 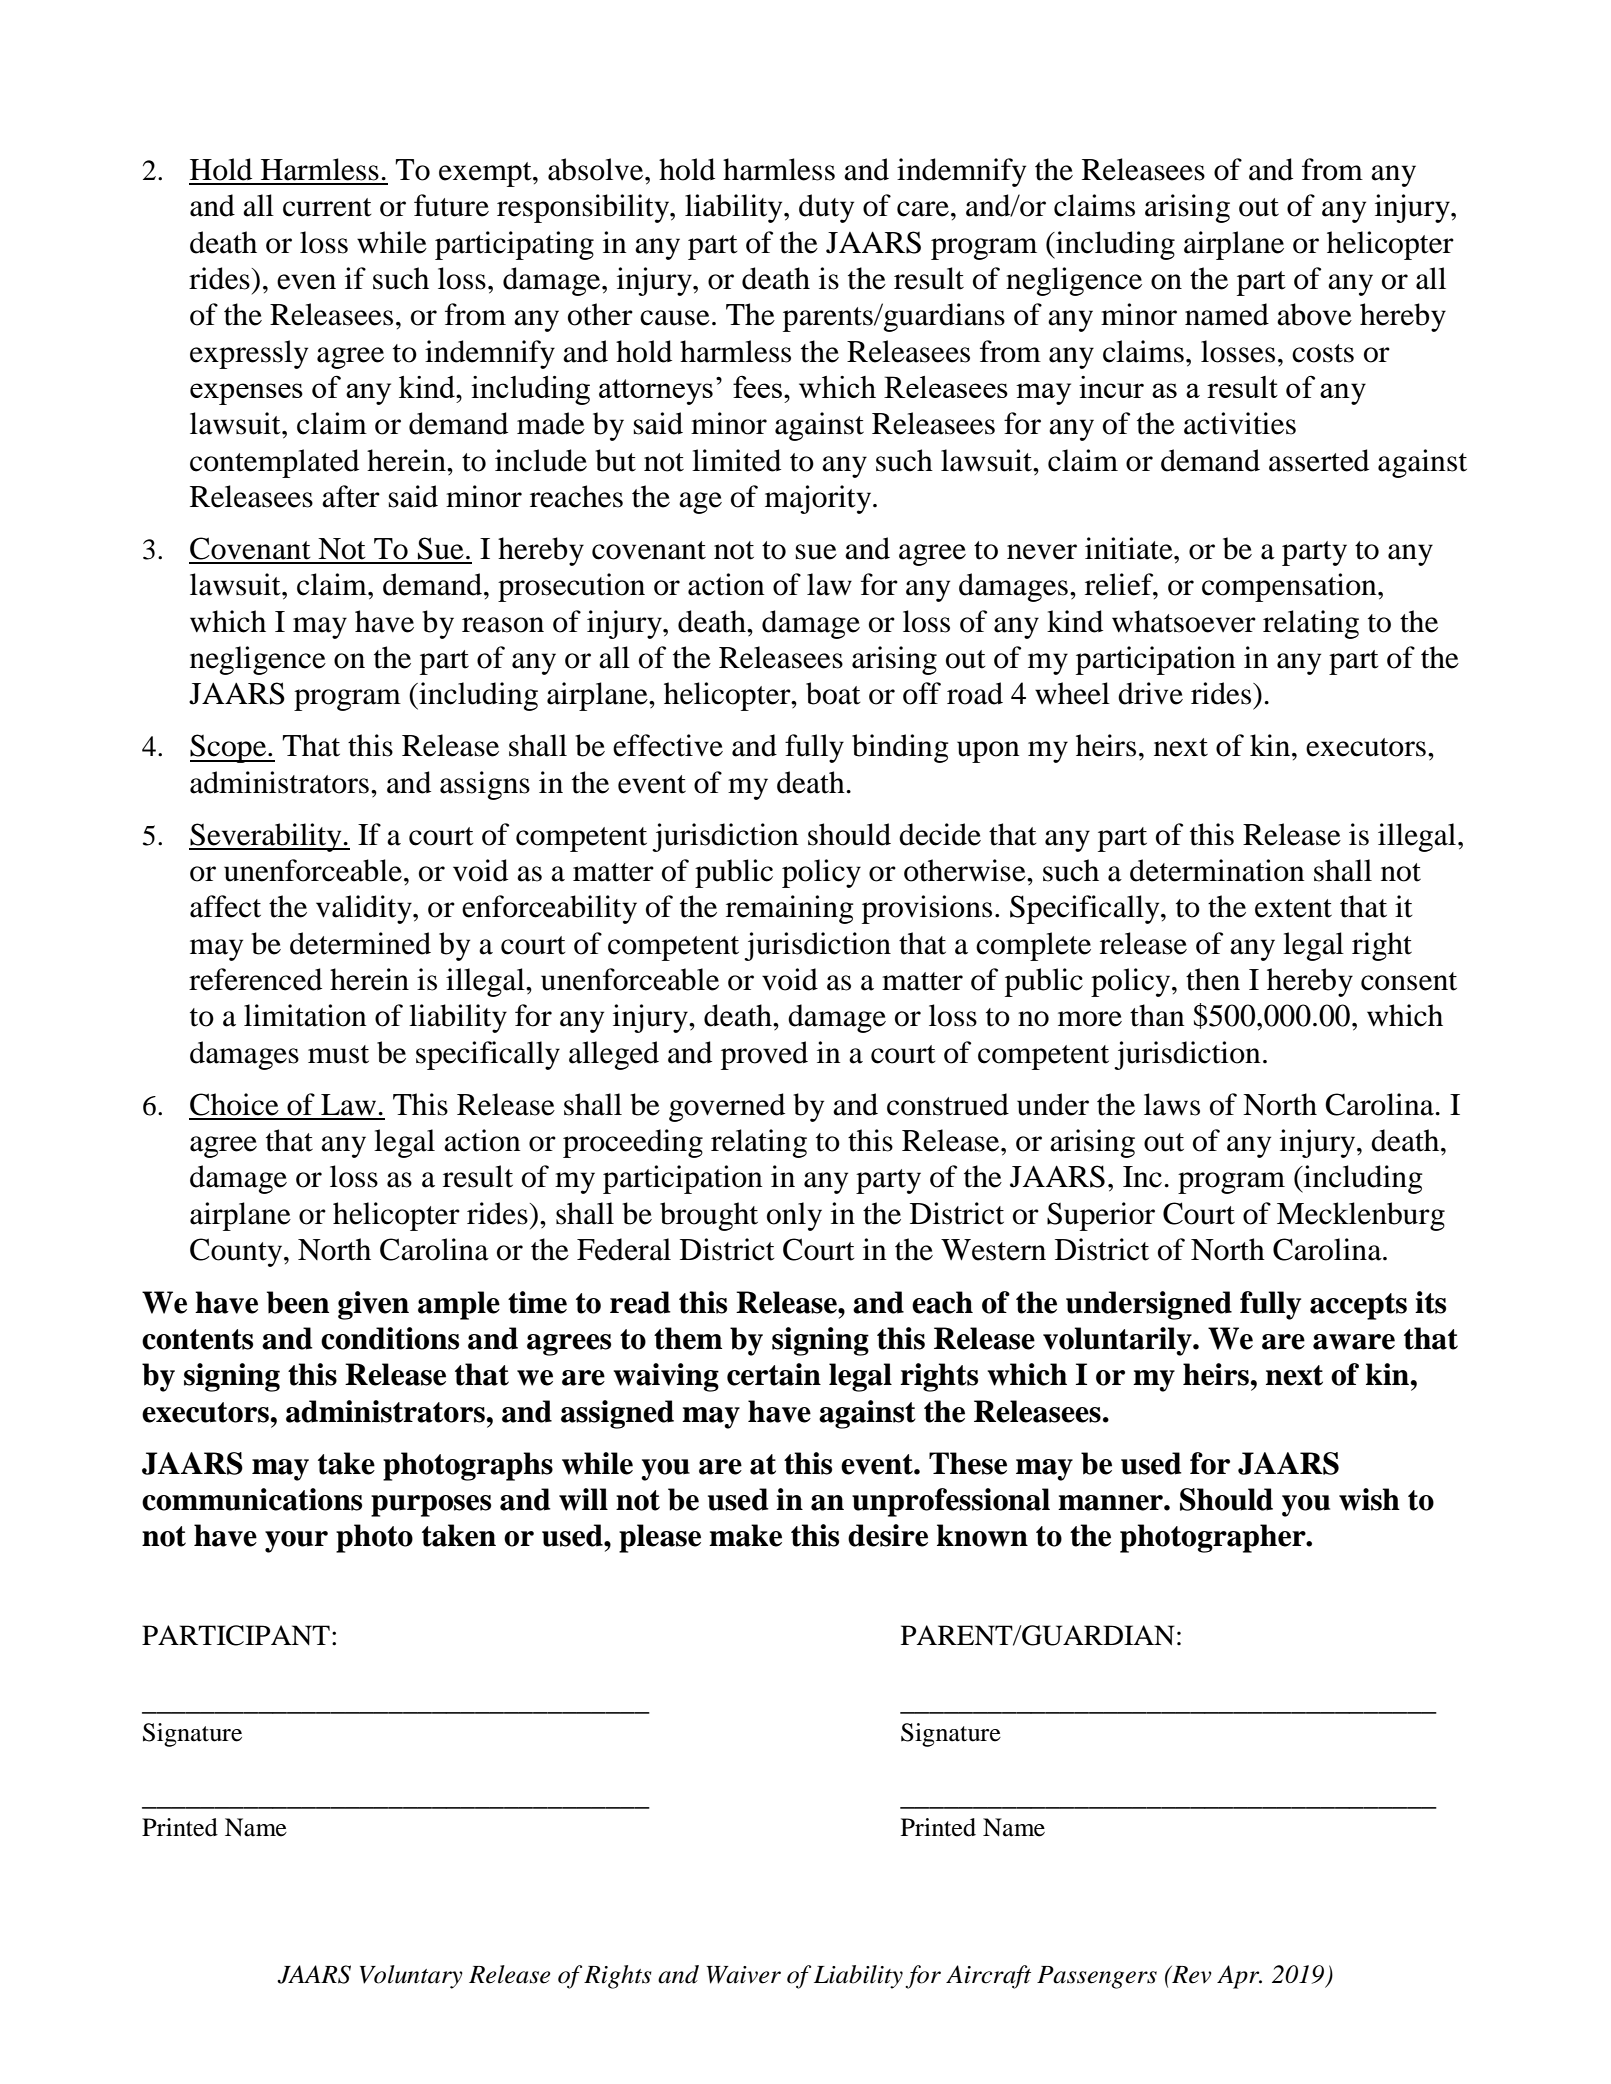 I want to click on binding, so click(x=900, y=748).
